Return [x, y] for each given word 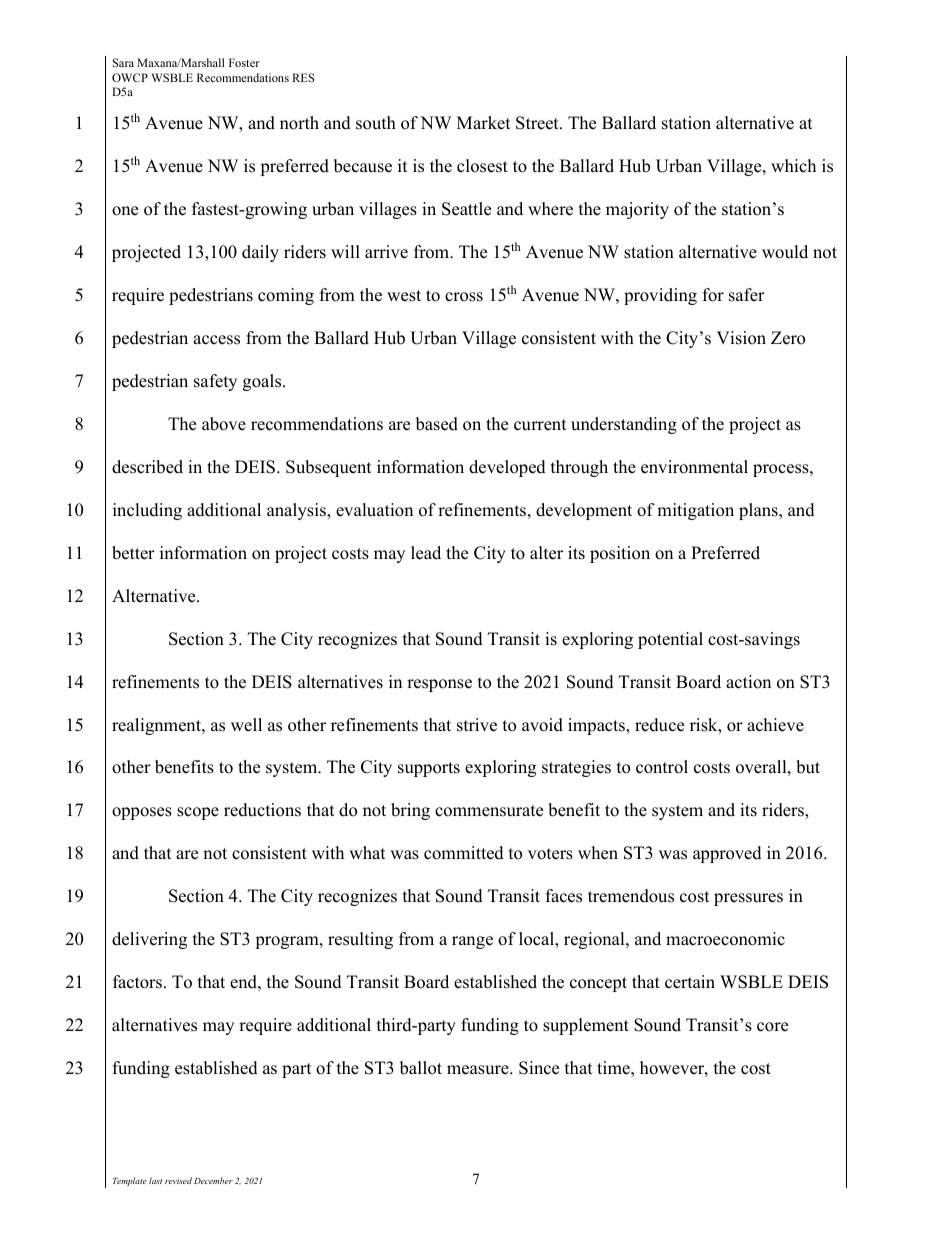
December [213, 1180]
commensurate [489, 811]
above [224, 424]
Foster [244, 62]
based [437, 424]
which [793, 166]
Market [484, 123]
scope [198, 813]
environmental [694, 467]
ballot [421, 1068]
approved [727, 854]
